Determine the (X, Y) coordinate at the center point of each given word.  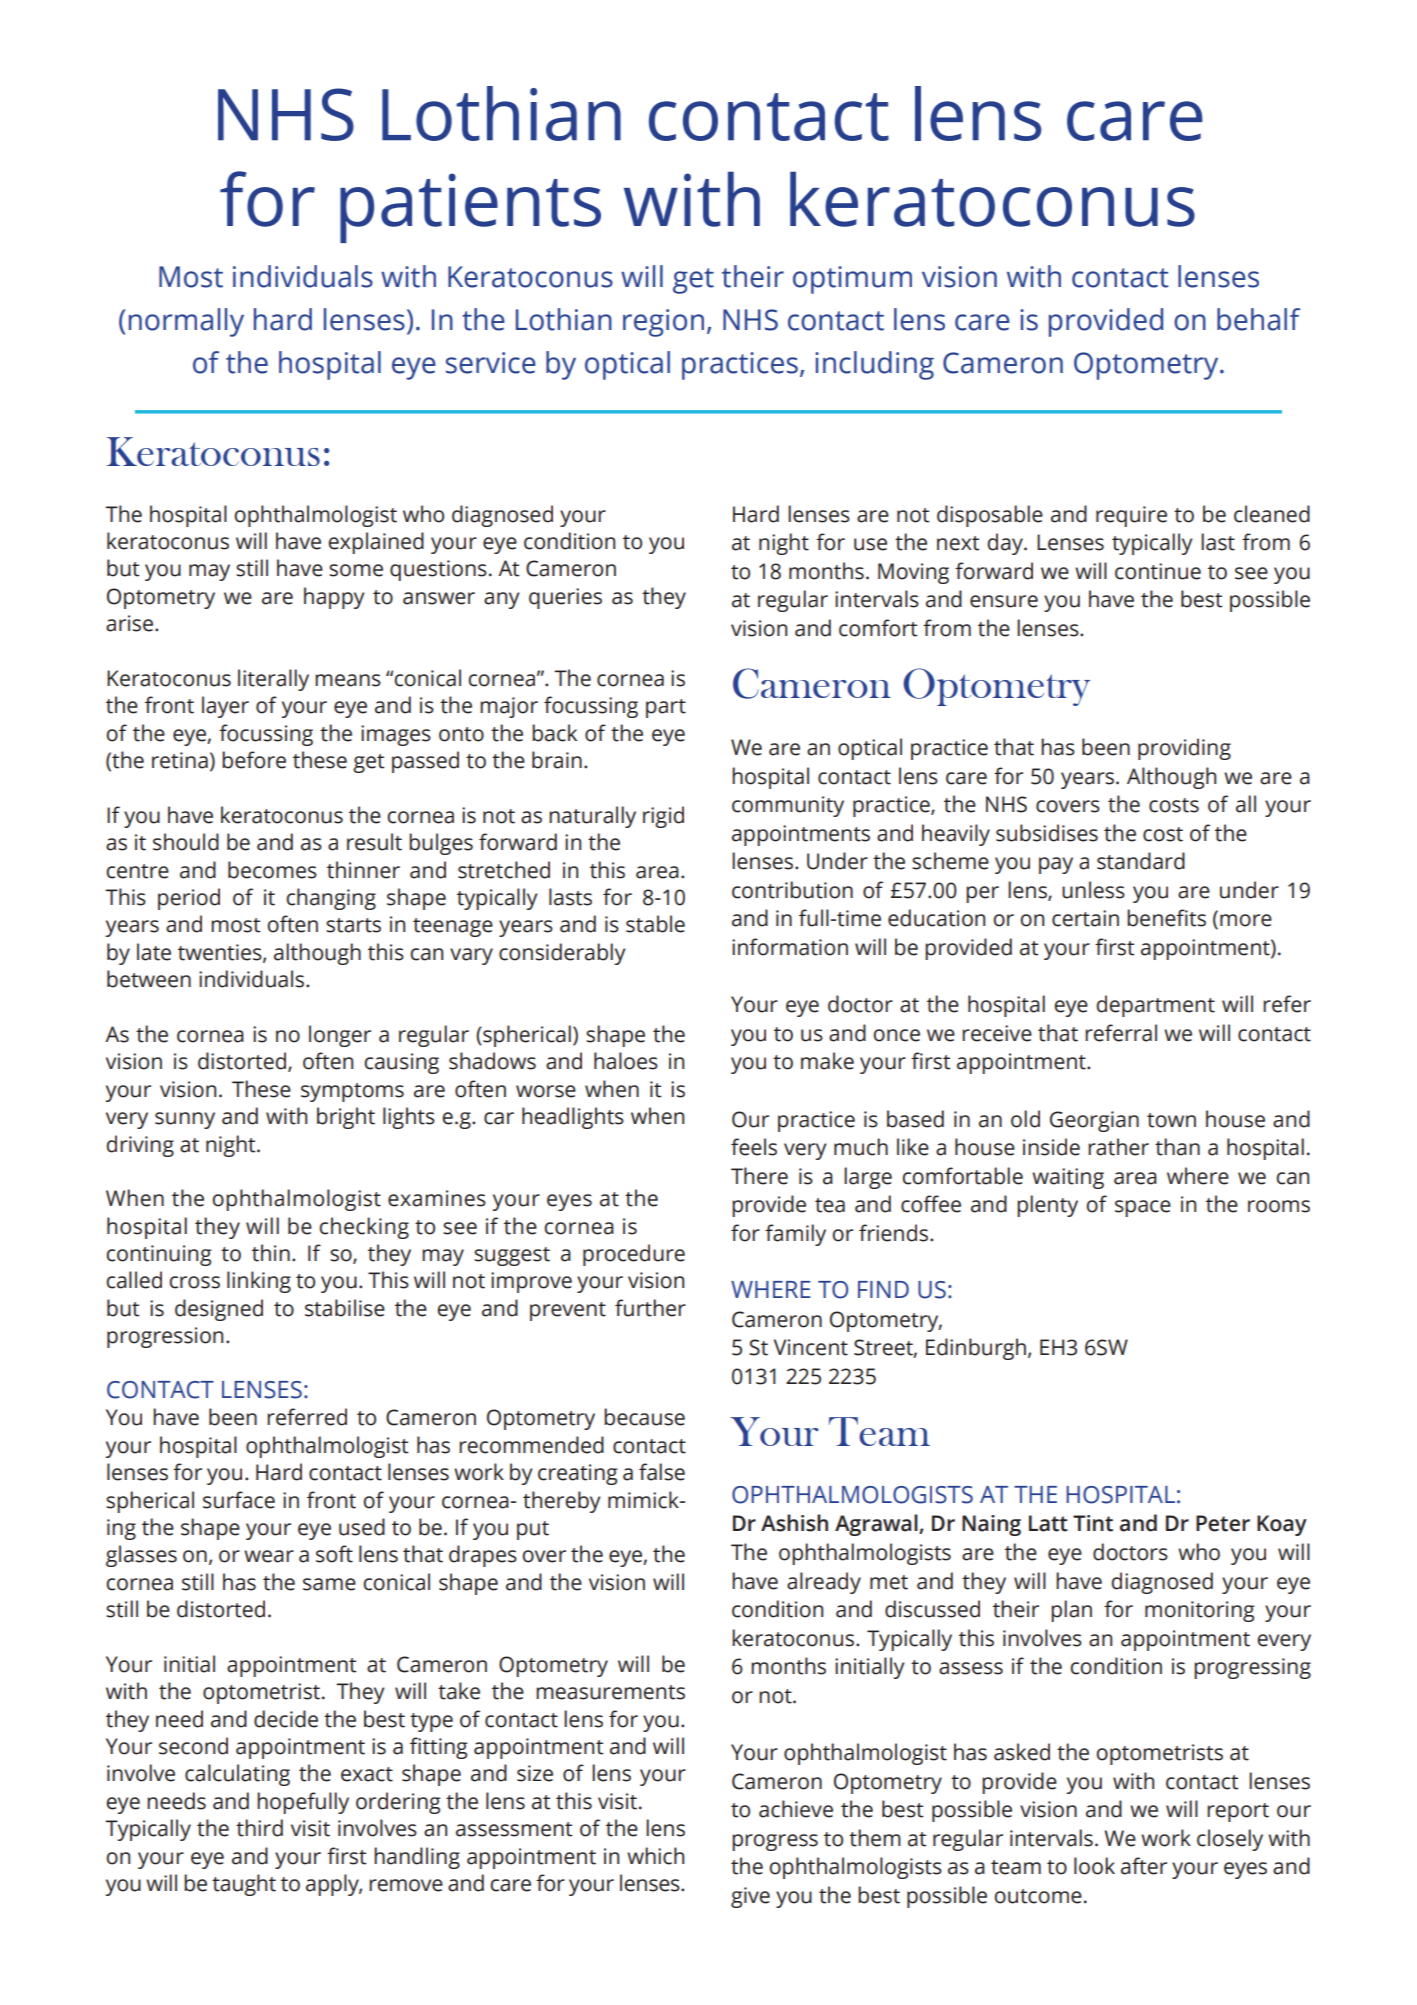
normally (186, 322)
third (259, 1828)
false (662, 1472)
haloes (626, 1061)
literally (273, 680)
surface (239, 1500)
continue (1158, 571)
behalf (1258, 319)
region (663, 323)
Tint (1093, 1523)
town (1171, 1120)
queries (565, 598)
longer (340, 1036)
